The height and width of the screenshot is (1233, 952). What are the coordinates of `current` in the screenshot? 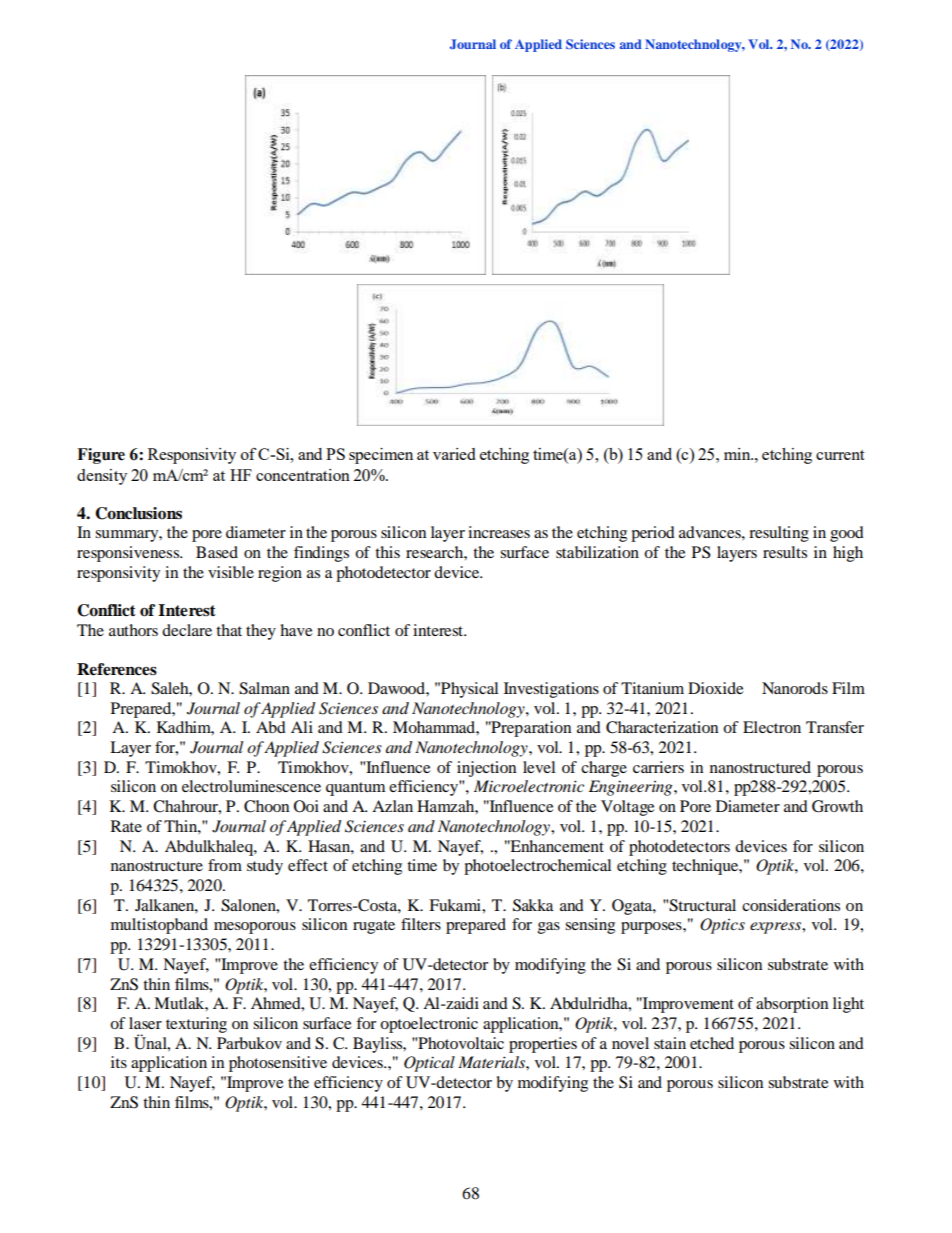 It's located at (840, 455).
